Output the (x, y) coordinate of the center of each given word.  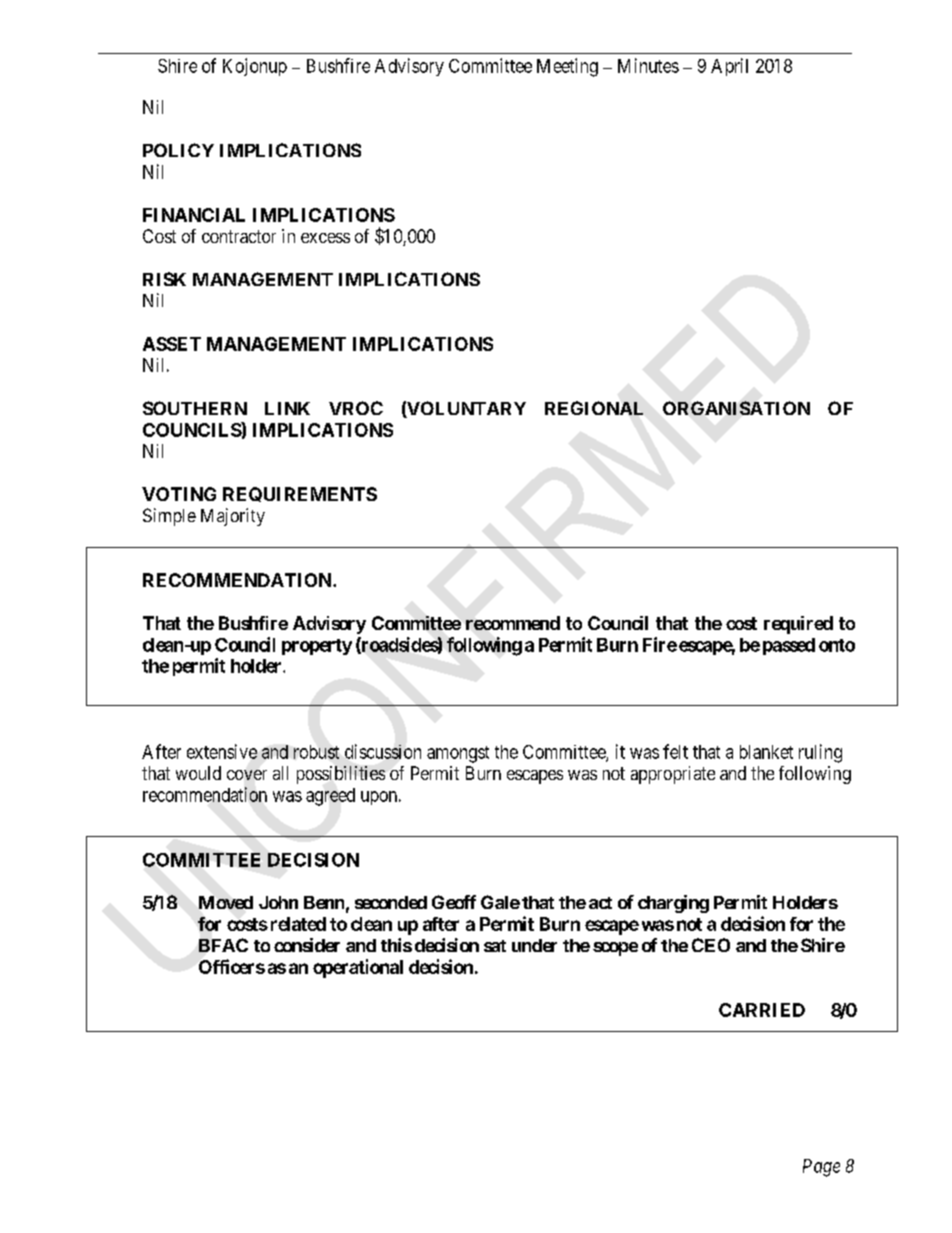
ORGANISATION (736, 408)
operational (358, 968)
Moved (226, 902)
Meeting (567, 67)
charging (673, 904)
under (534, 945)
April (729, 67)
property (317, 647)
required (798, 625)
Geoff (454, 902)
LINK (287, 408)
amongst (458, 754)
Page (821, 1168)
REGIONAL (594, 408)
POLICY (178, 150)
